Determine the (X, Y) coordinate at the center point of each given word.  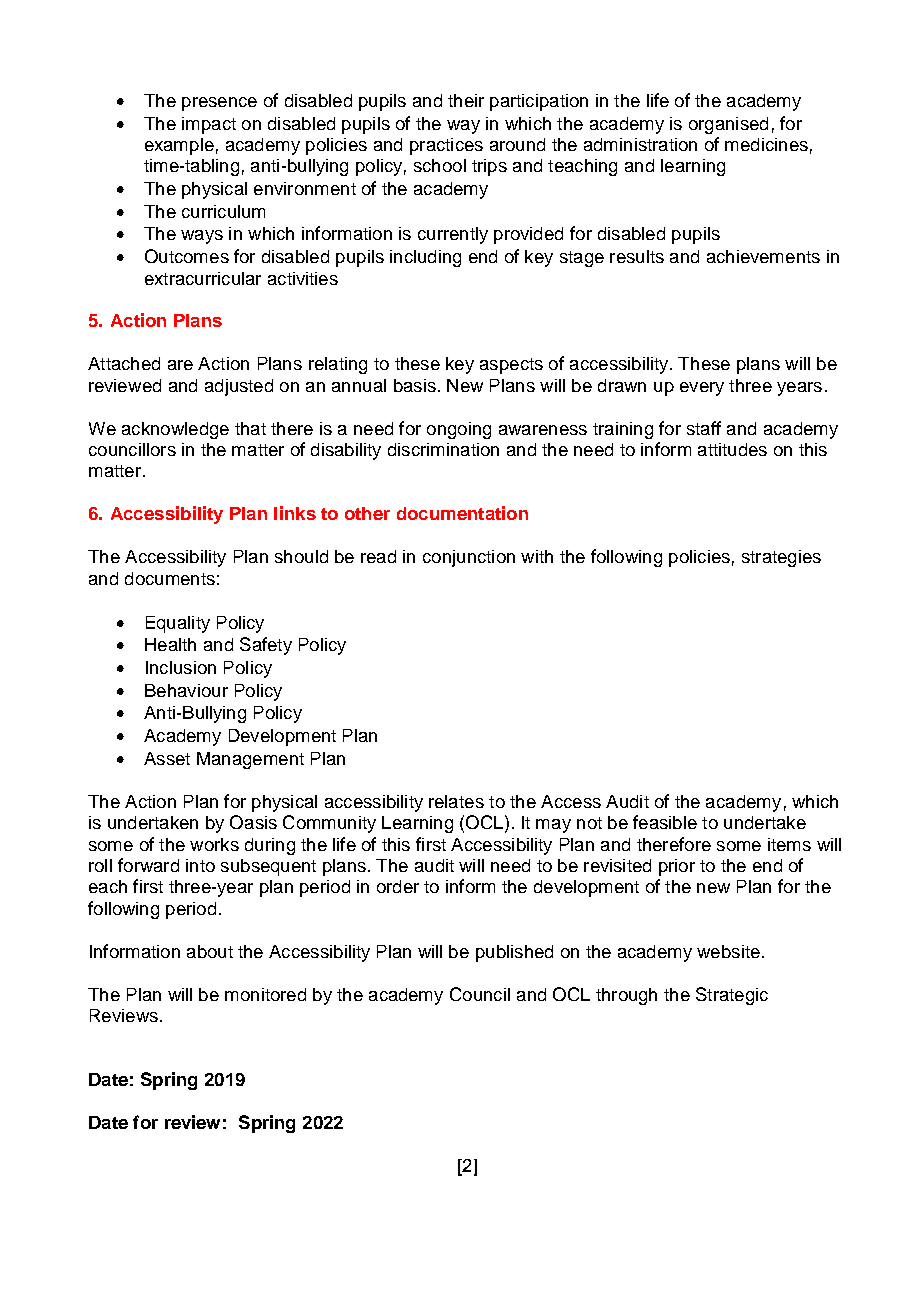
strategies (781, 558)
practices (446, 146)
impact (209, 125)
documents (170, 578)
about (210, 951)
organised (728, 125)
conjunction (469, 558)
